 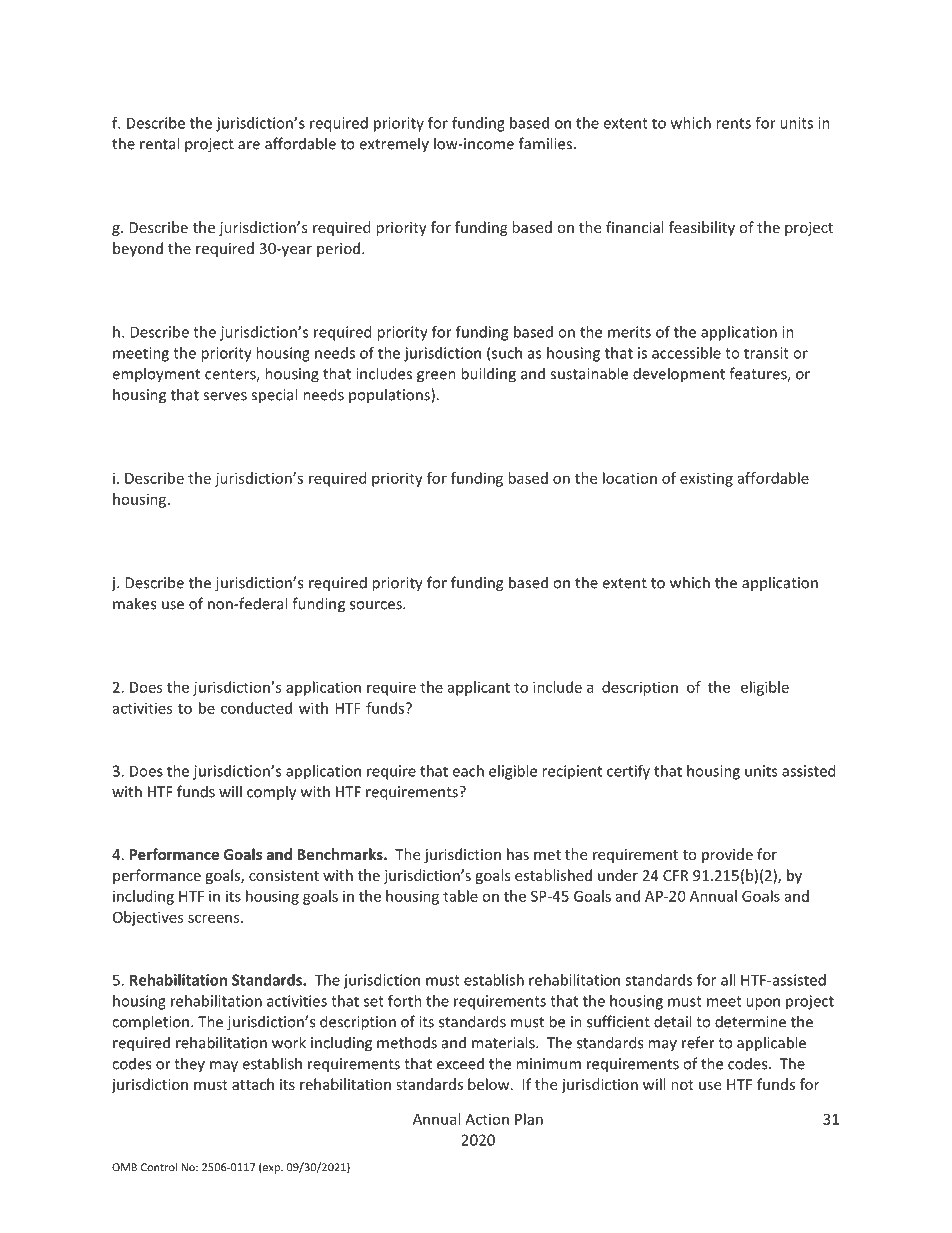 What do you see at coordinates (159, 1167) in the screenshot?
I see `Control` at bounding box center [159, 1167].
